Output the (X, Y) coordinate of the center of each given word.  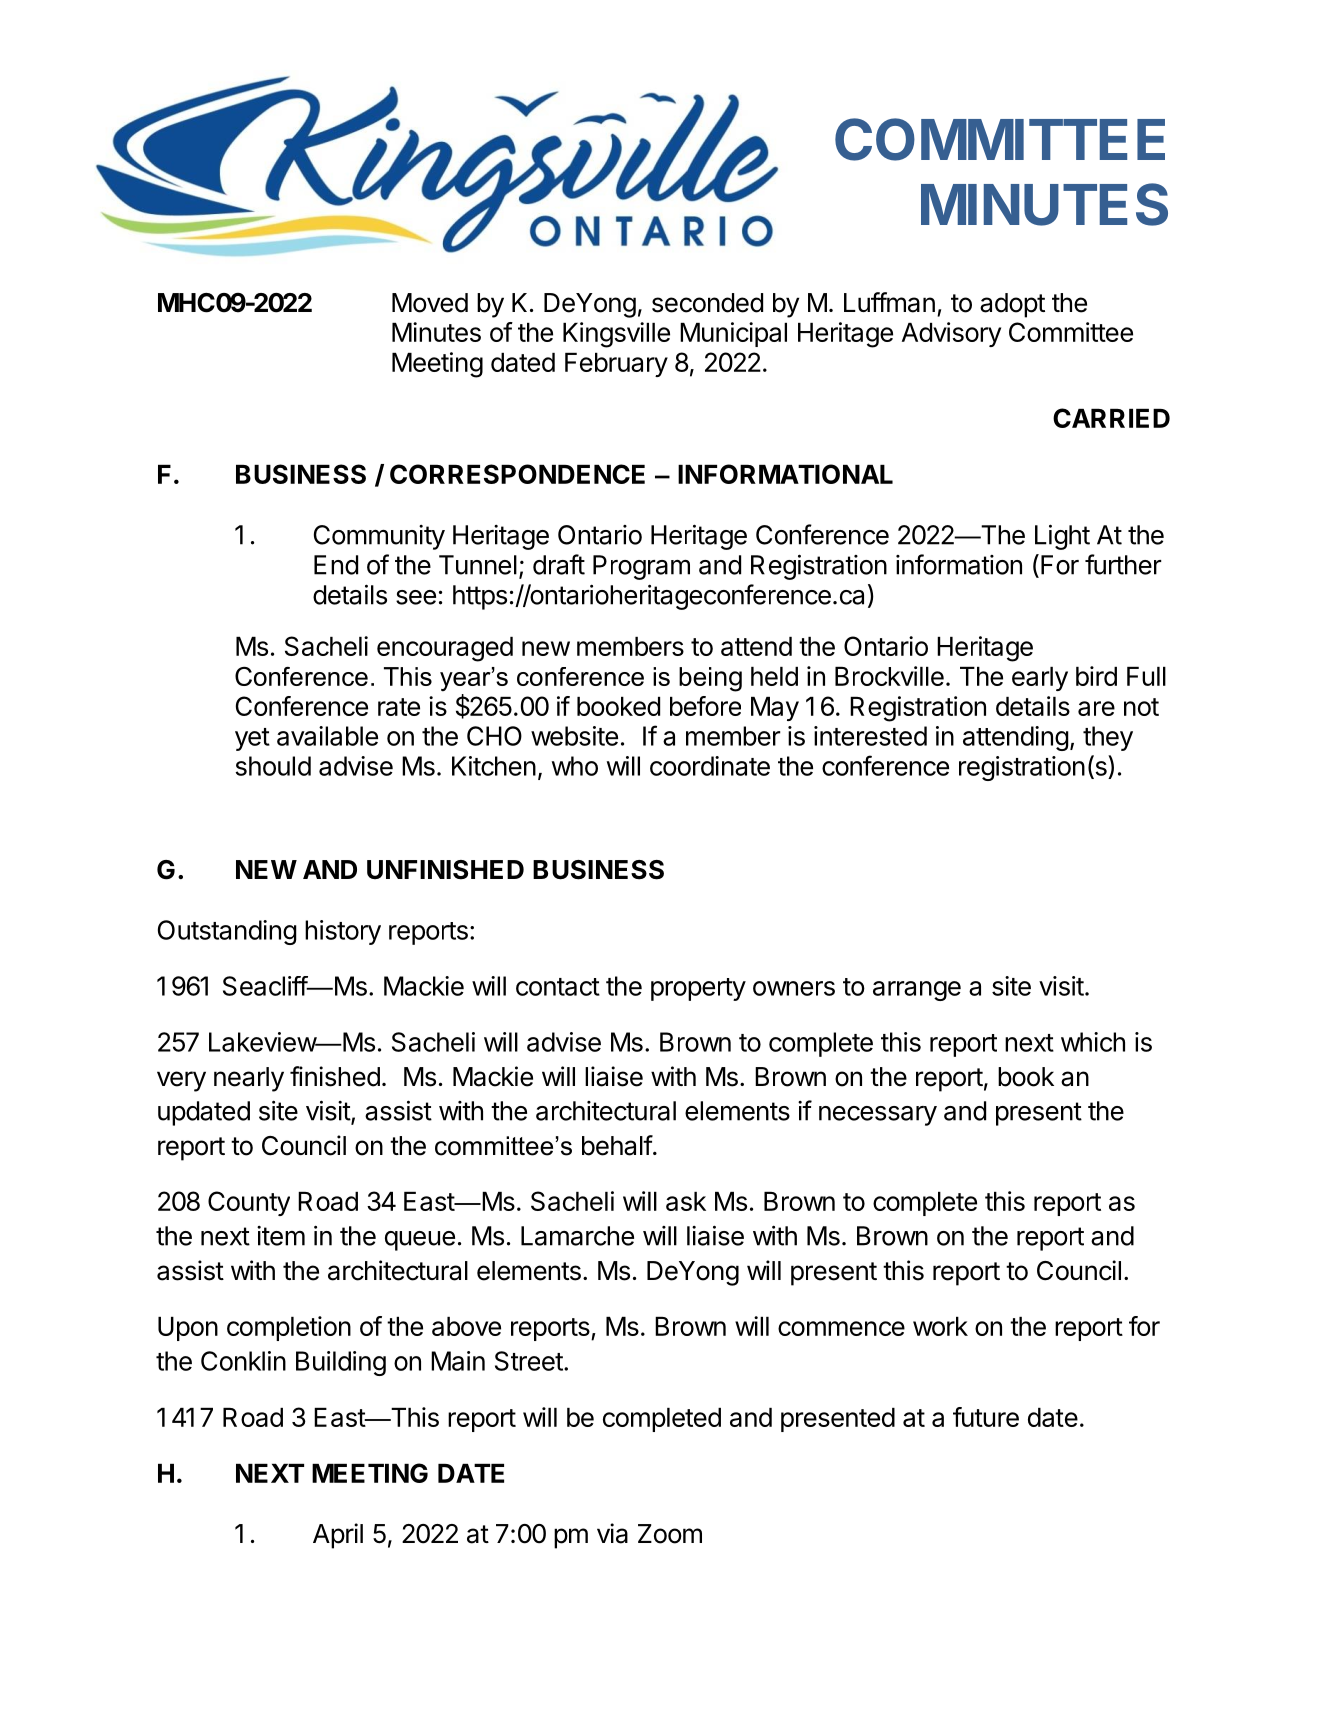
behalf (617, 1145)
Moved (430, 303)
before (705, 706)
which (1093, 1042)
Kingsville (616, 335)
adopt (1012, 305)
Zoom (670, 1534)
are (1096, 708)
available (327, 736)
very (181, 1081)
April (338, 1536)
